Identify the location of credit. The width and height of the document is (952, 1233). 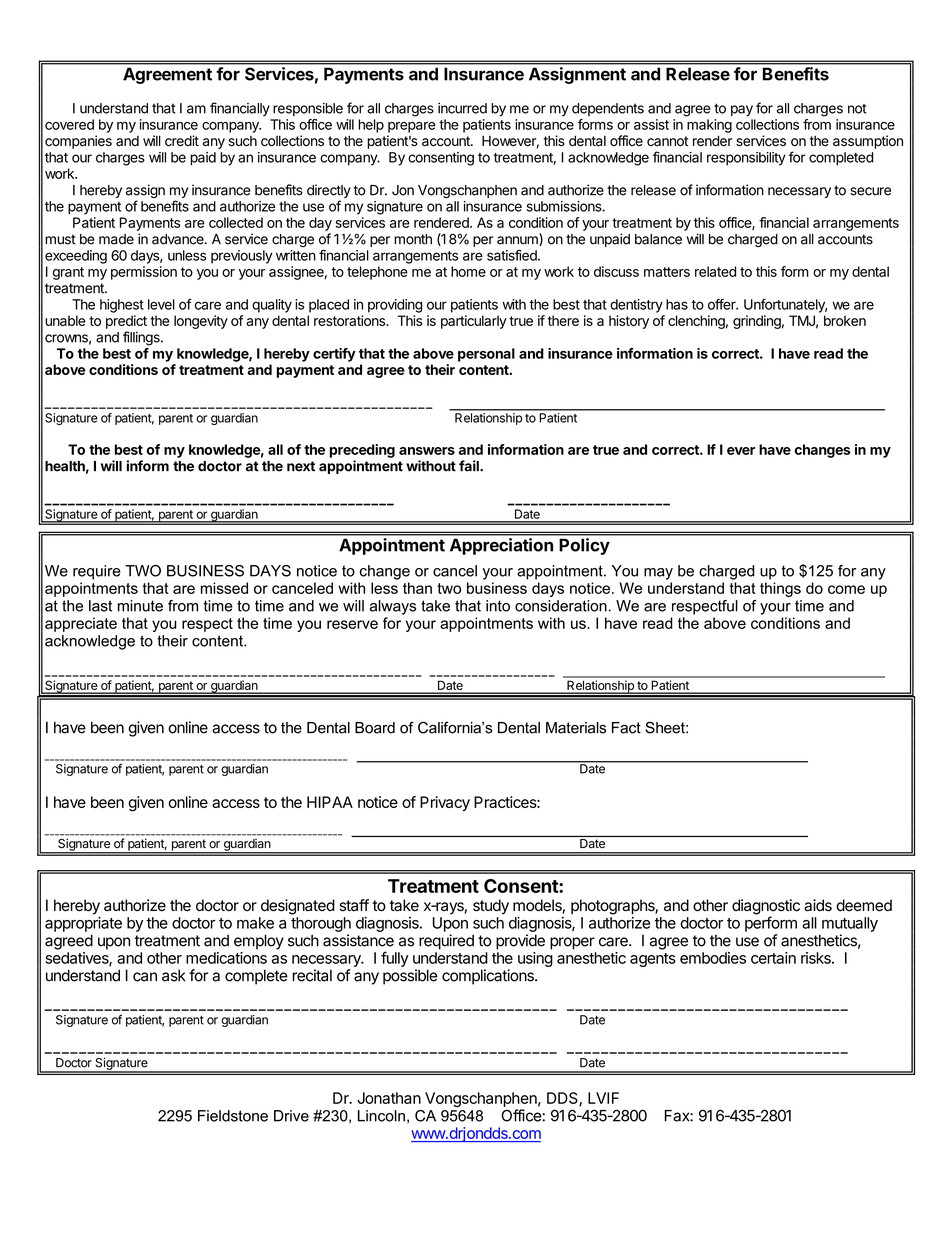
(182, 141).
